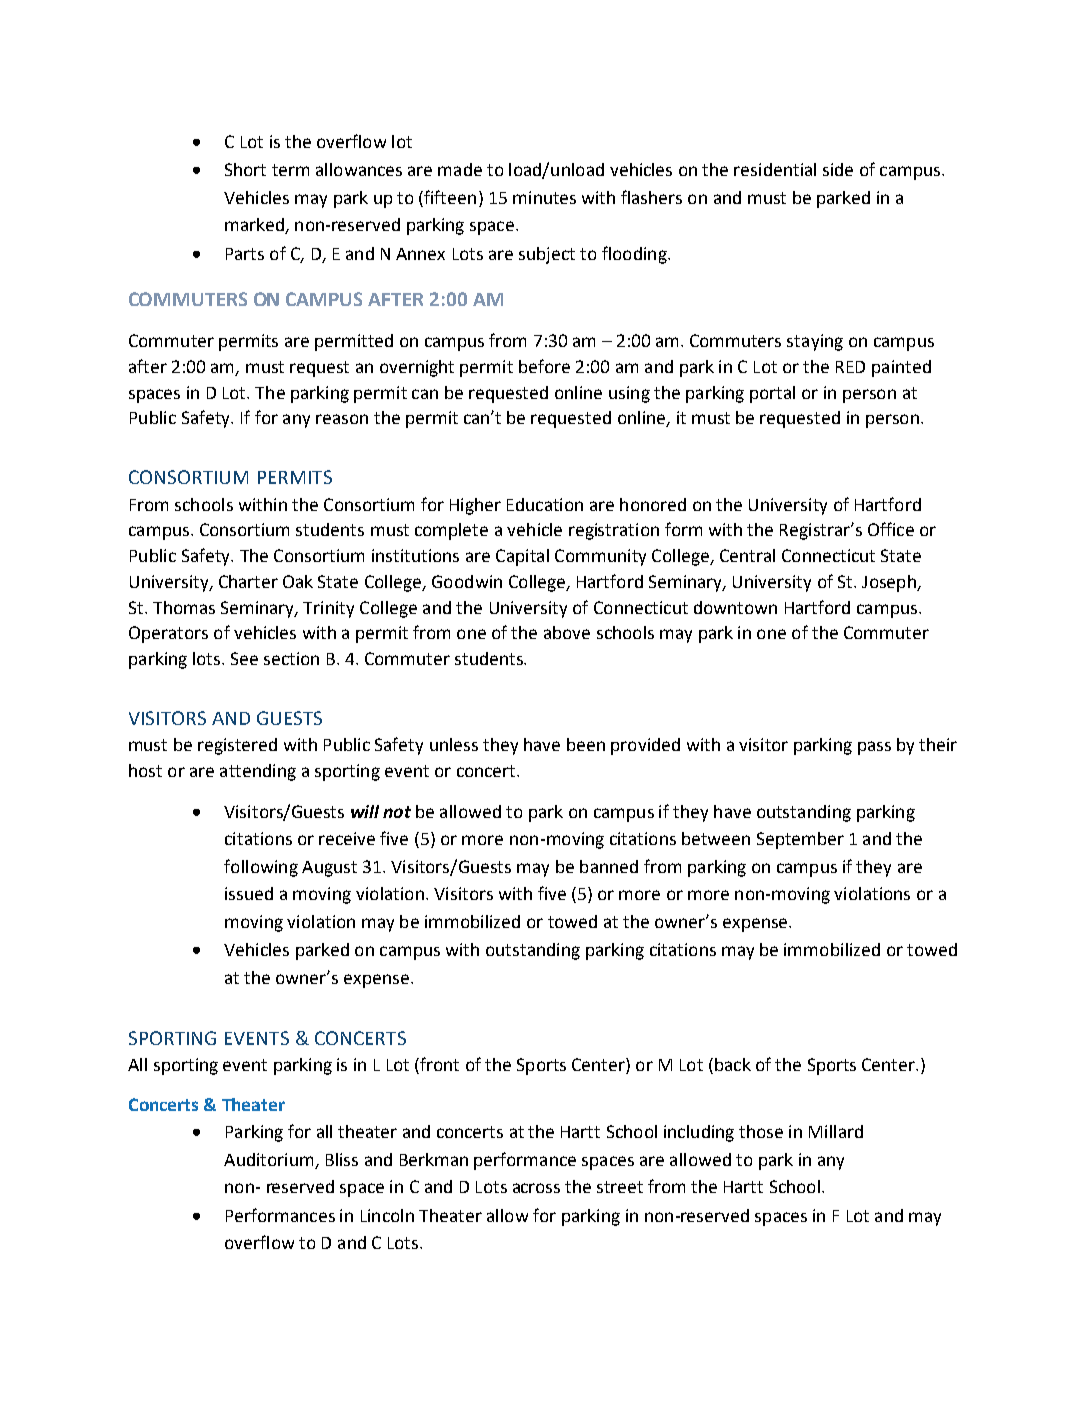  Describe the element at coordinates (651, 197) in the image. I see `flashers` at that location.
